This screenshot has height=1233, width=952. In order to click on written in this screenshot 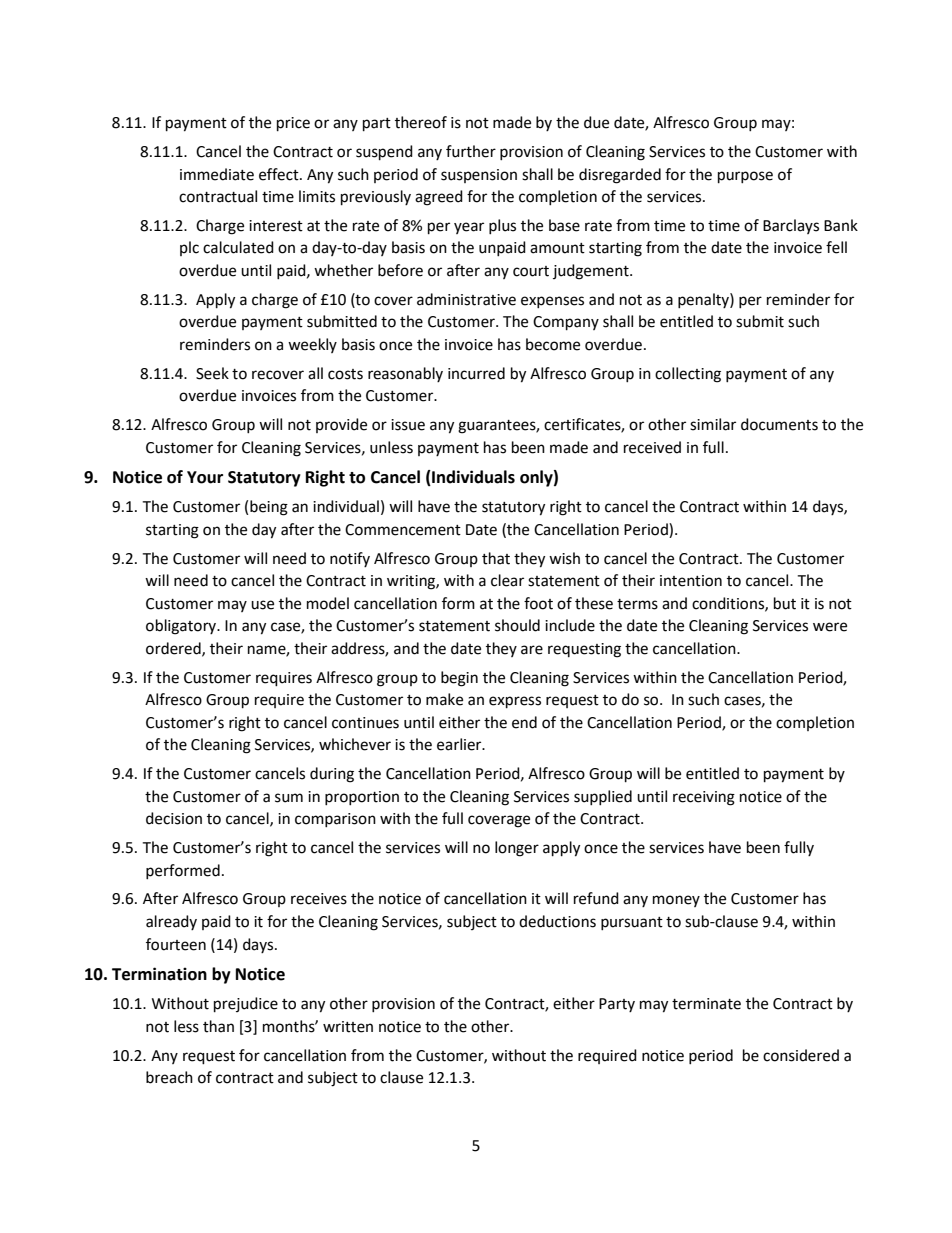, I will do `click(348, 1027)`.
